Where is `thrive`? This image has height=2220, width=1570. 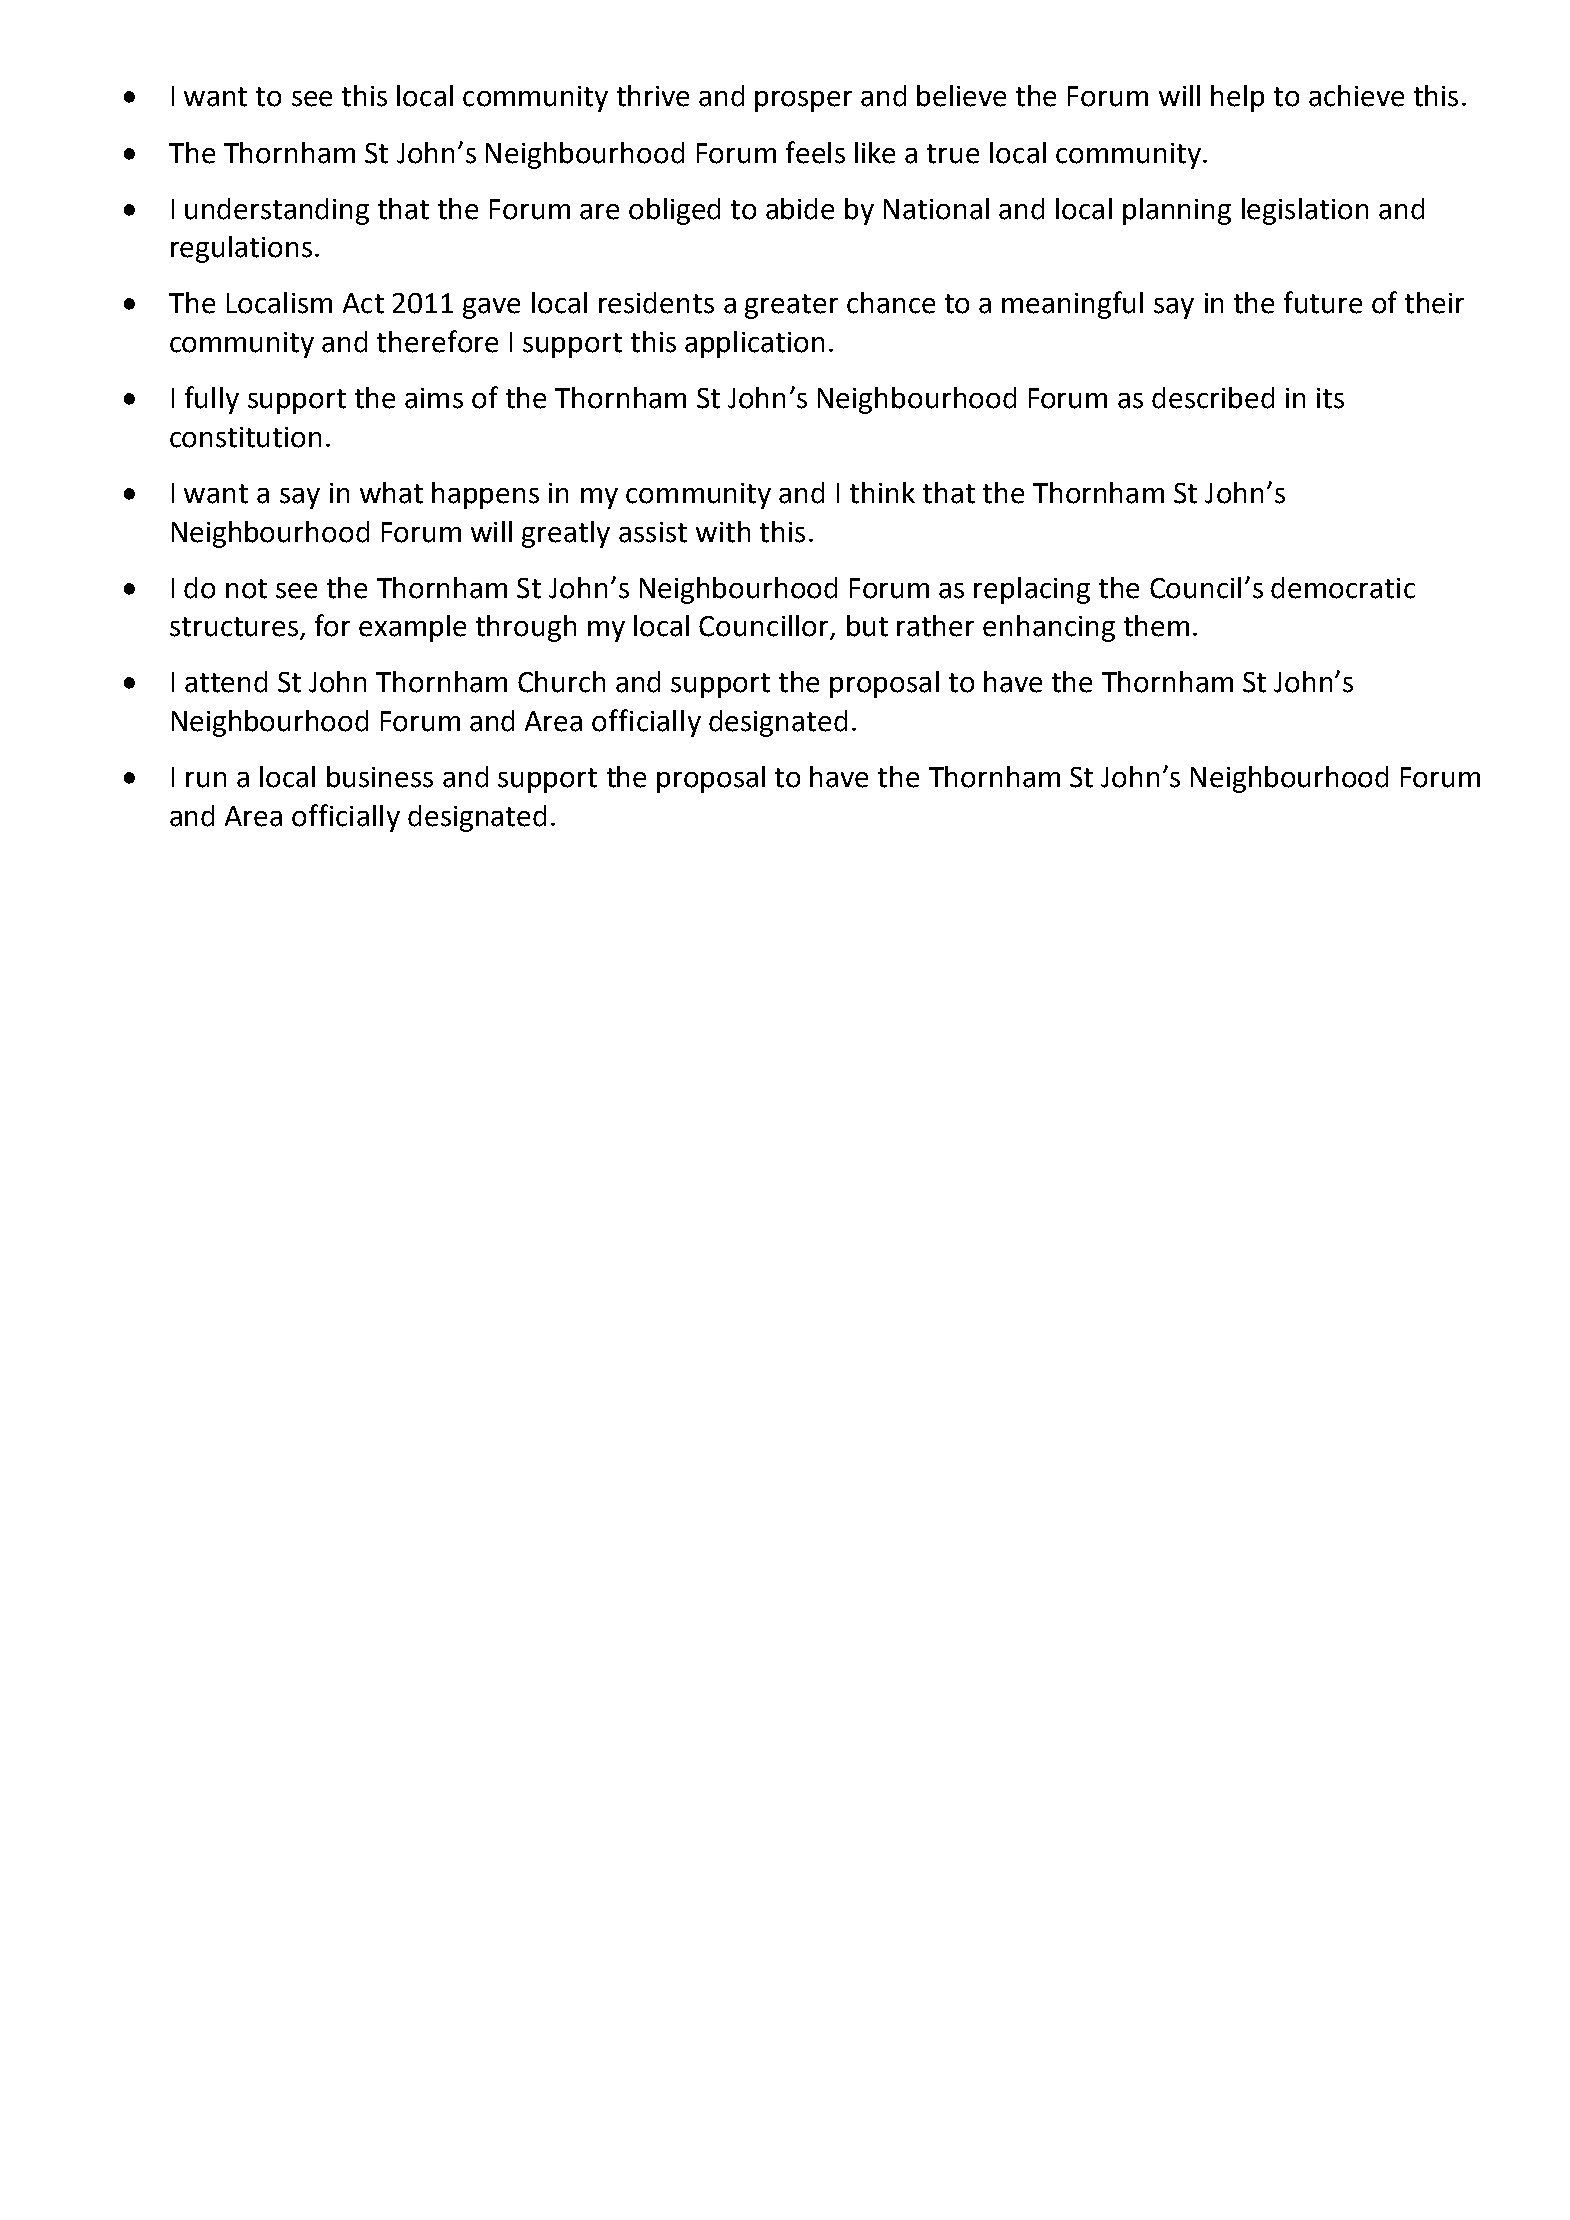 thrive is located at coordinates (653, 96).
